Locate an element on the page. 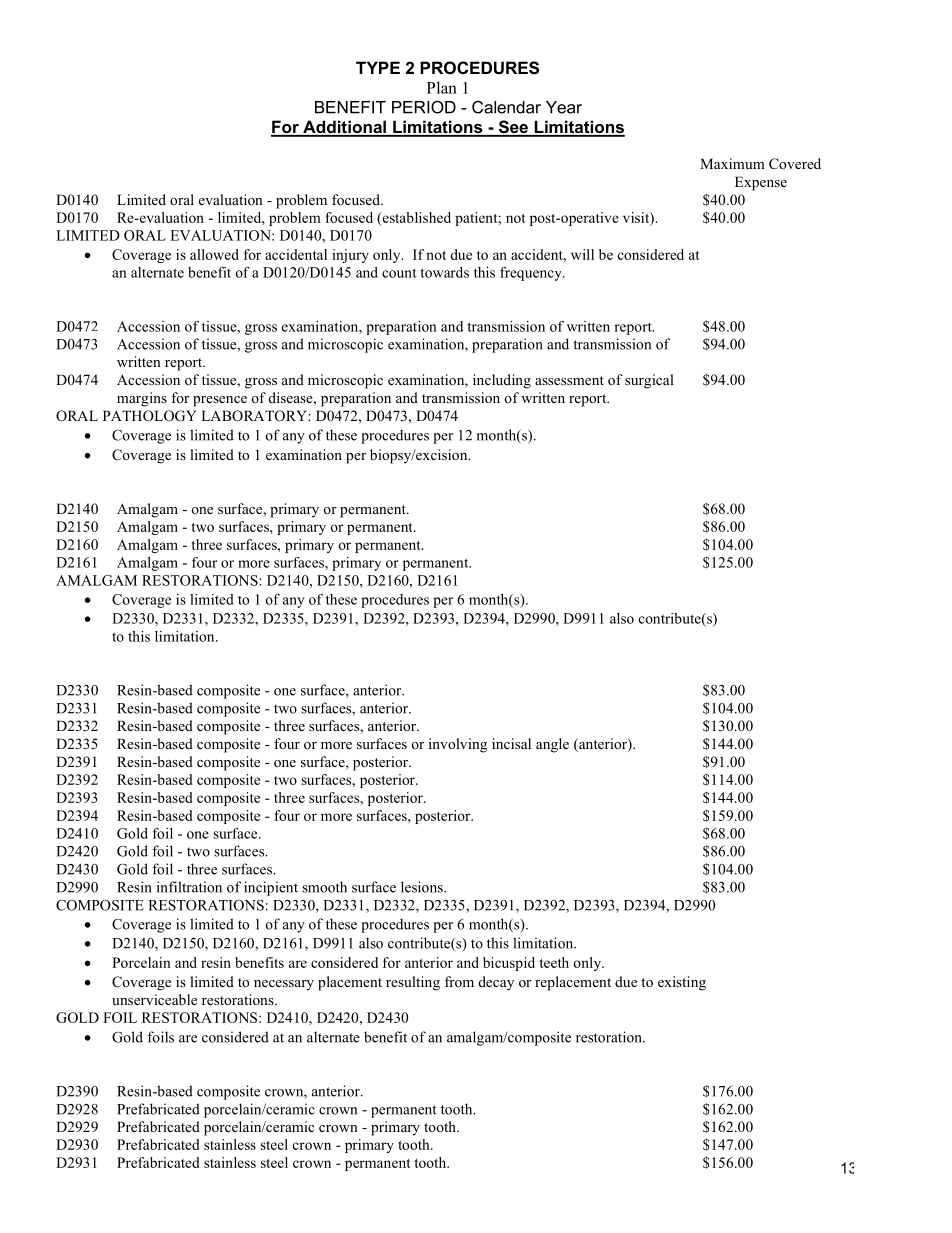  Plan is located at coordinates (442, 87).
